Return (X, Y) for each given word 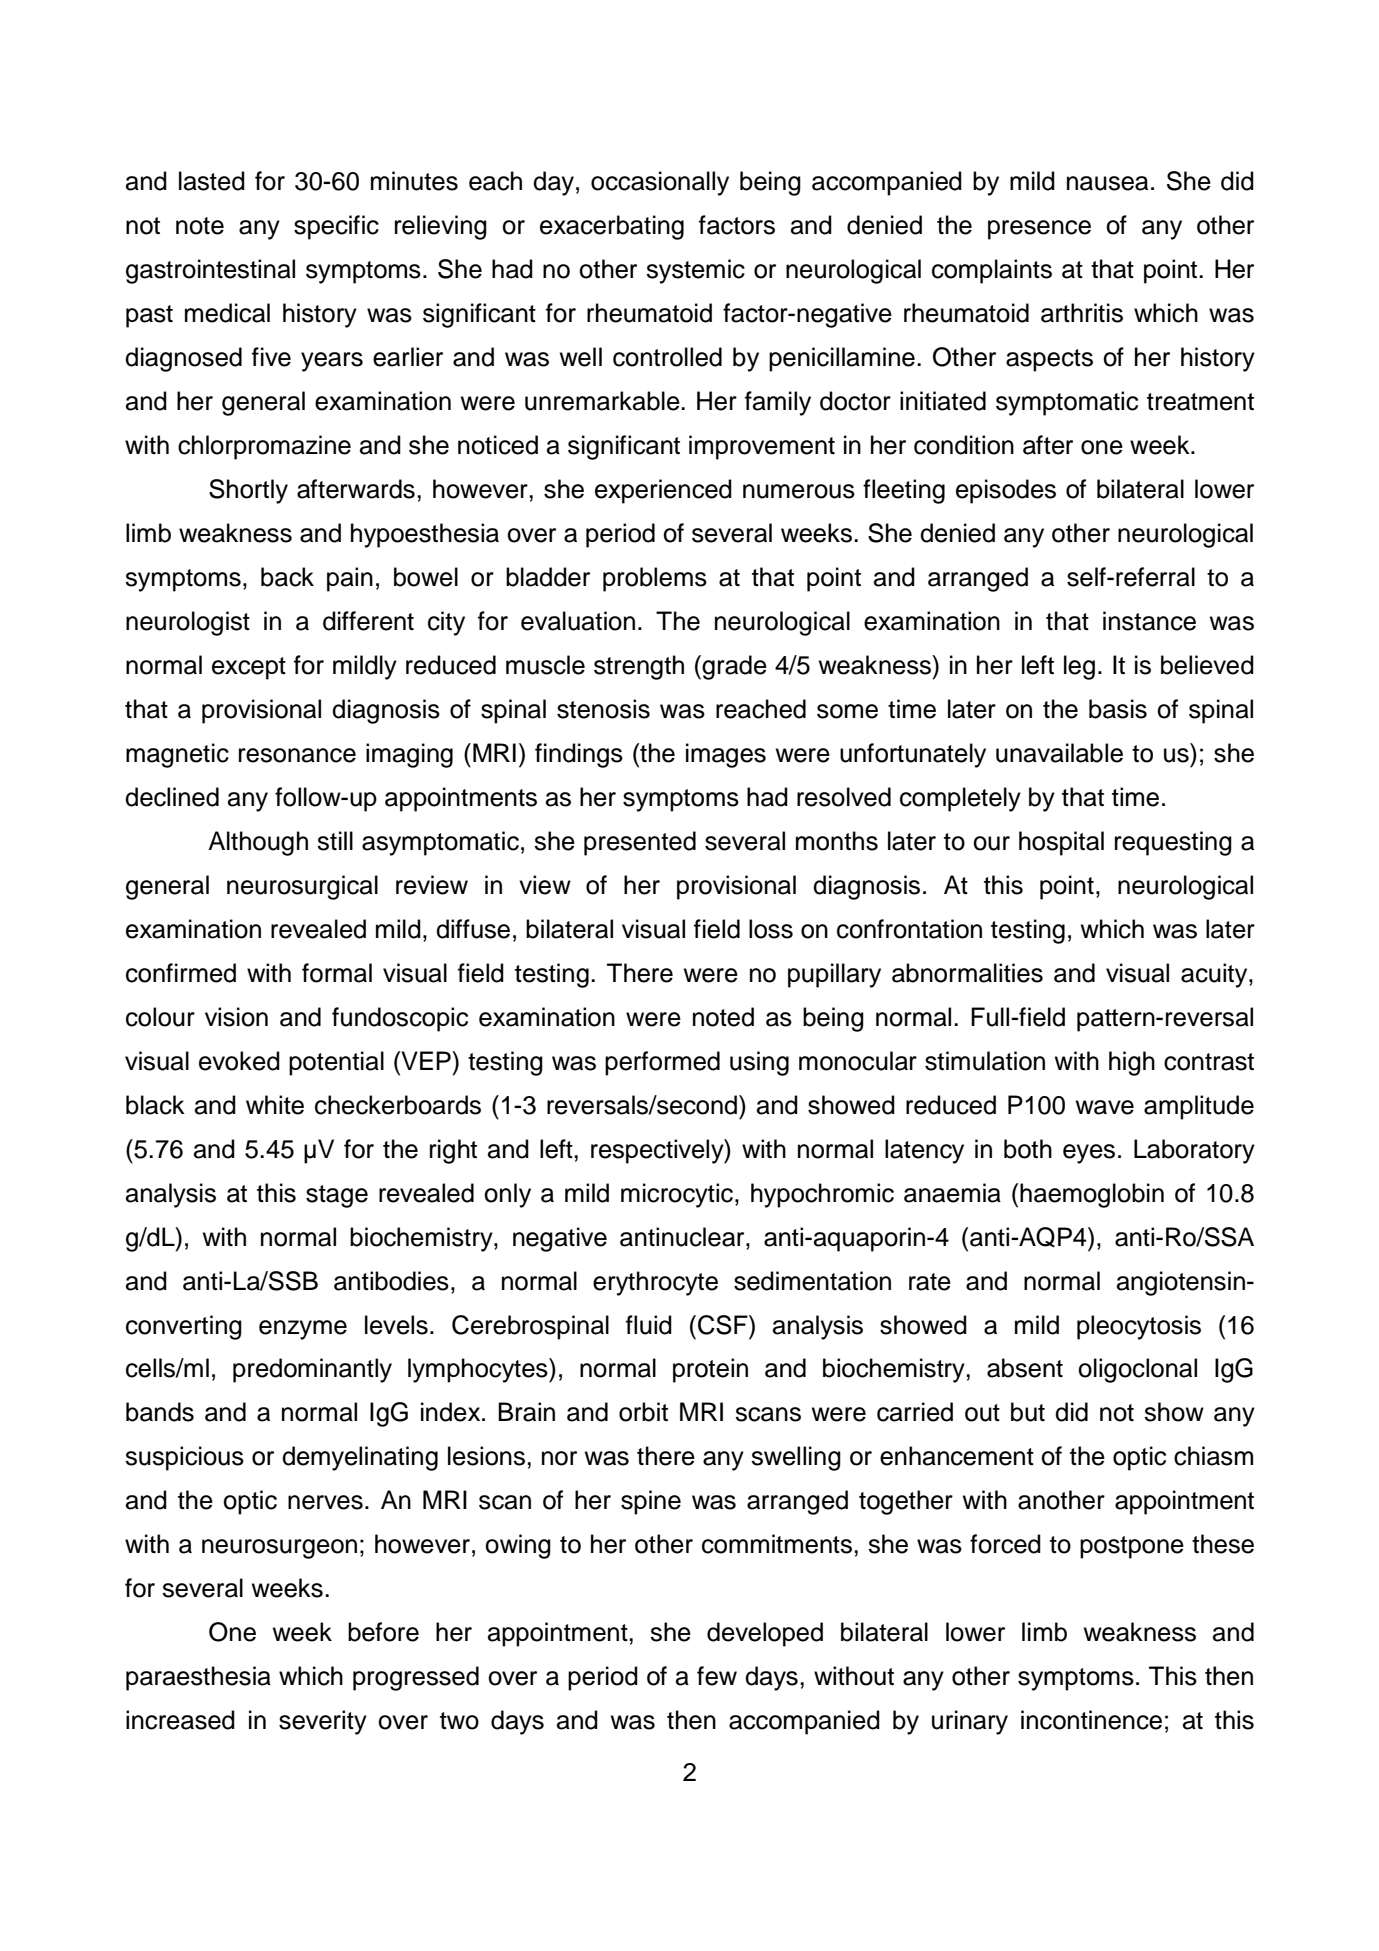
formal (337, 973)
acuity (1215, 975)
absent (1025, 1368)
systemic (695, 271)
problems (655, 579)
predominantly (312, 1370)
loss (771, 929)
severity (323, 1722)
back (287, 577)
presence (1039, 230)
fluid (649, 1325)
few (717, 1676)
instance (1149, 621)
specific (336, 227)
